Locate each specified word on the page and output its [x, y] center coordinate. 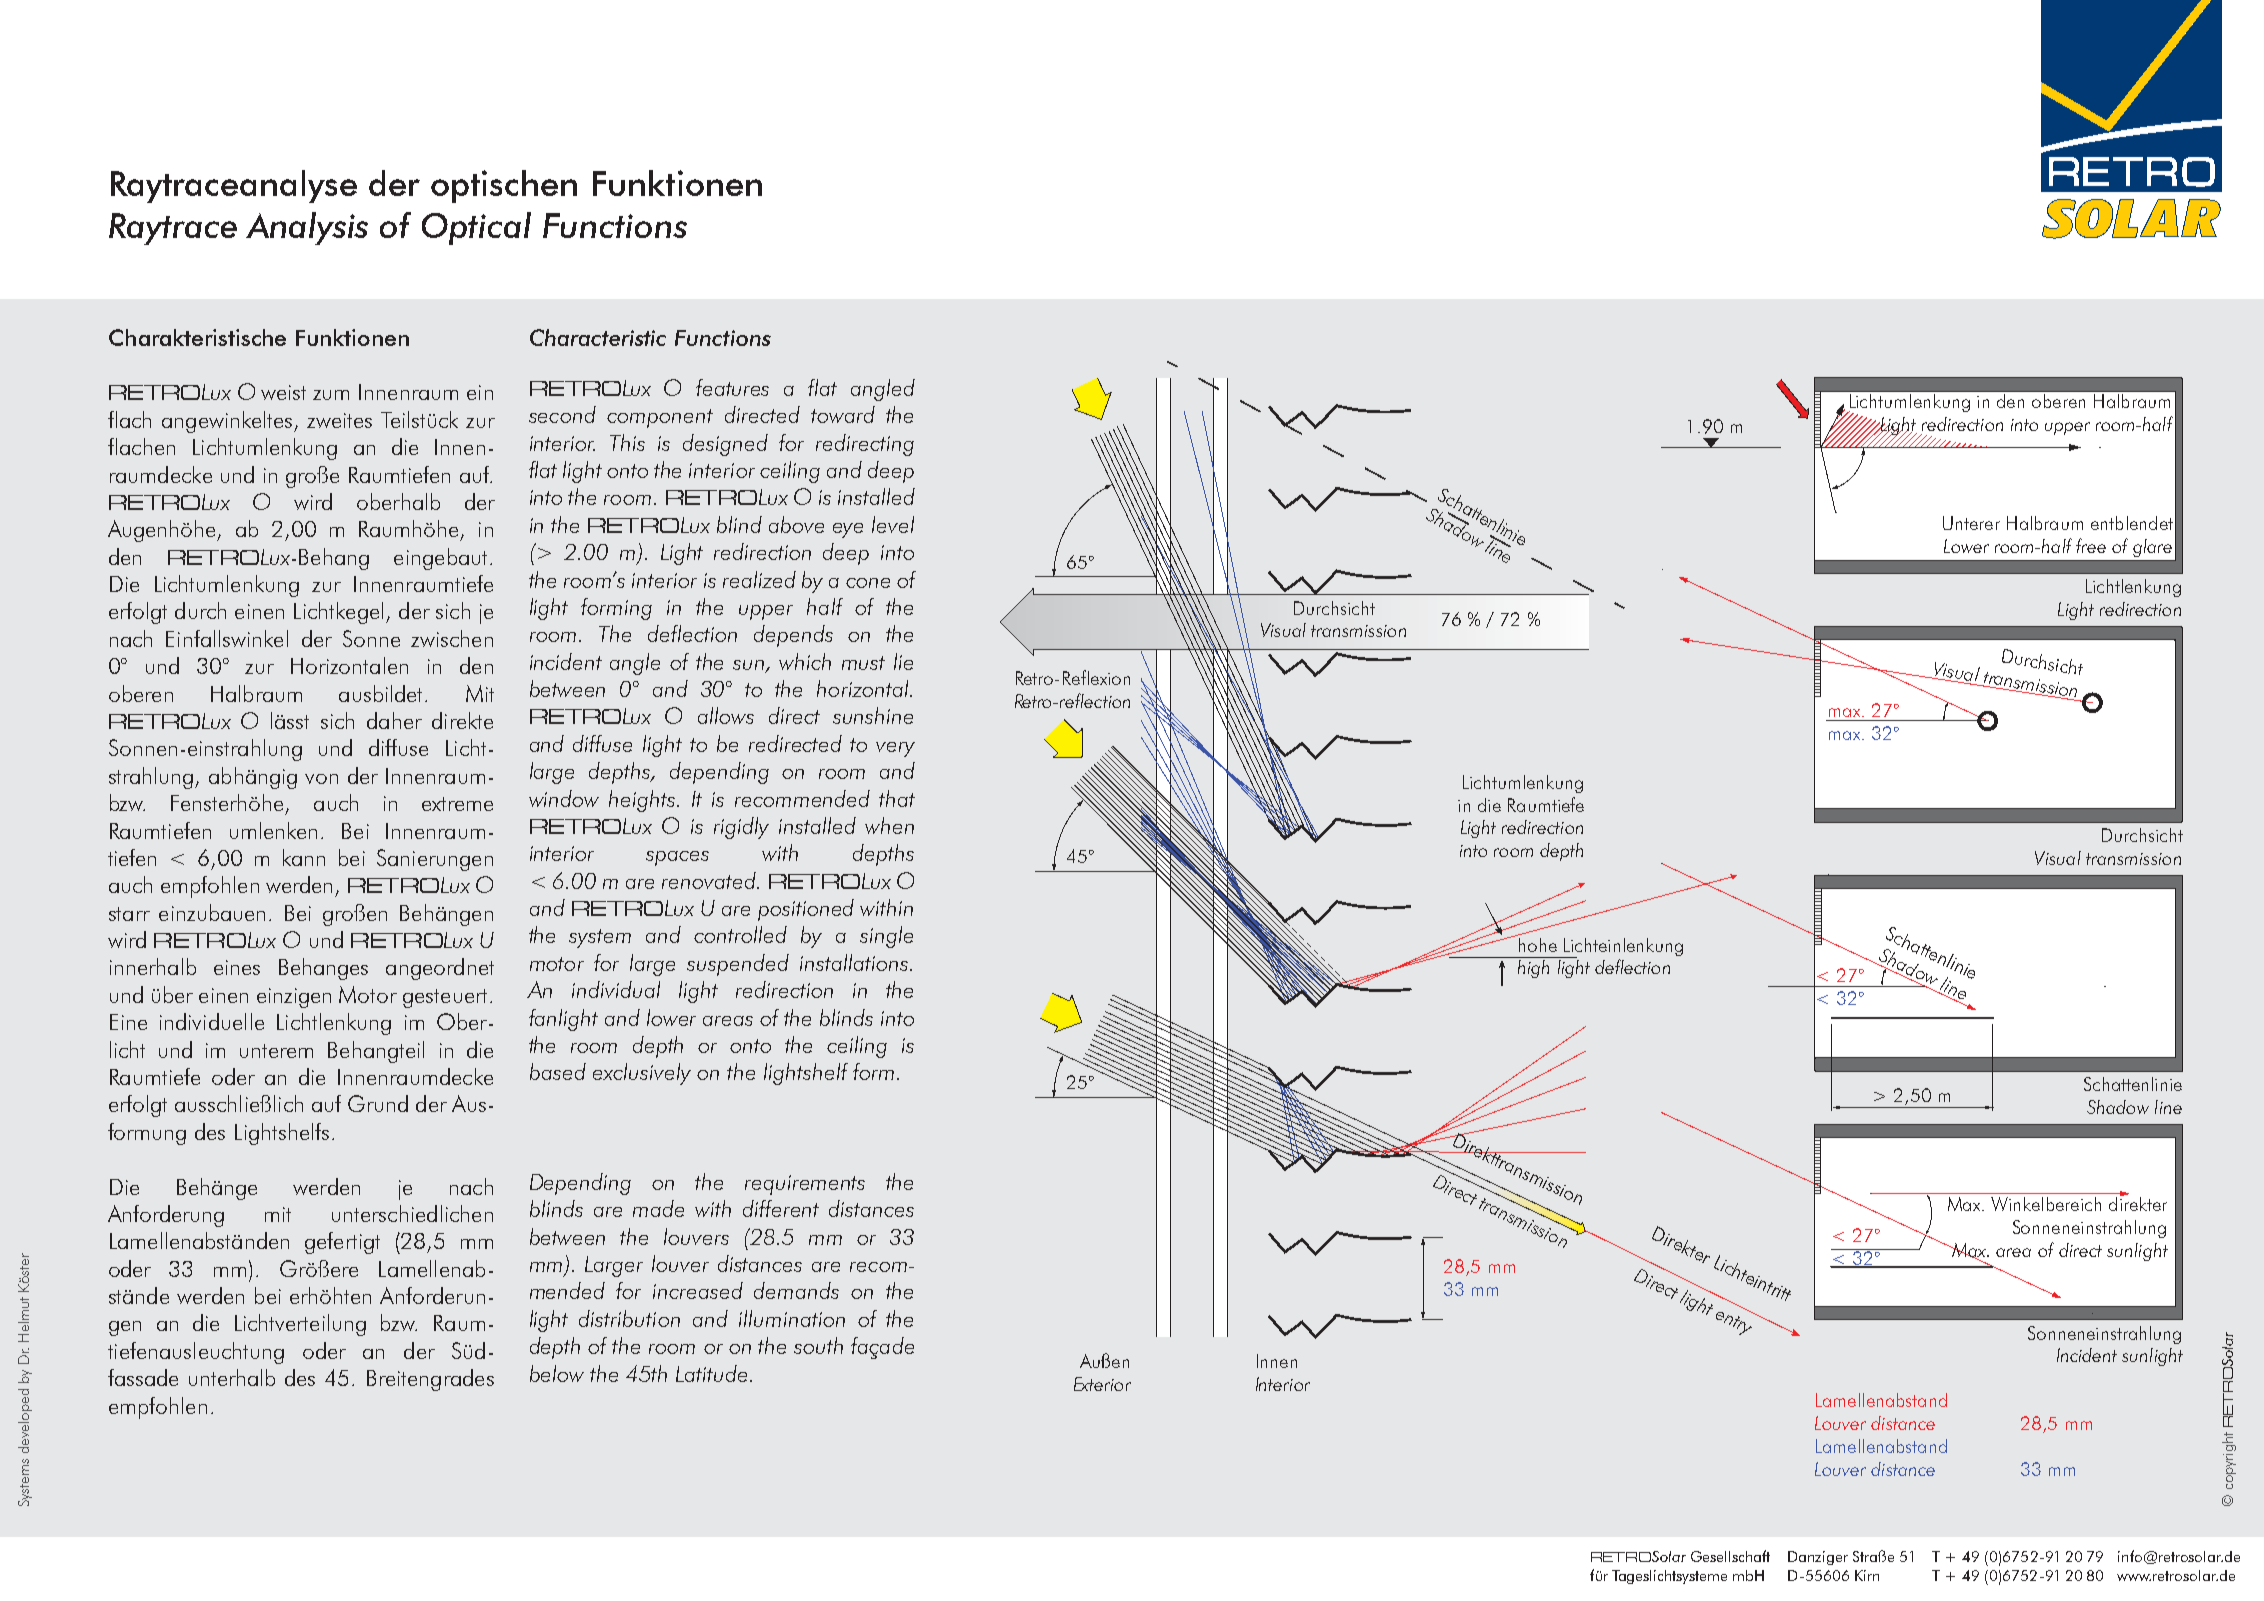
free [2091, 545]
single [886, 937]
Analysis [307, 228]
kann [304, 857]
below [557, 1373]
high [1533, 969]
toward [843, 414]
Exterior [1102, 1384]
